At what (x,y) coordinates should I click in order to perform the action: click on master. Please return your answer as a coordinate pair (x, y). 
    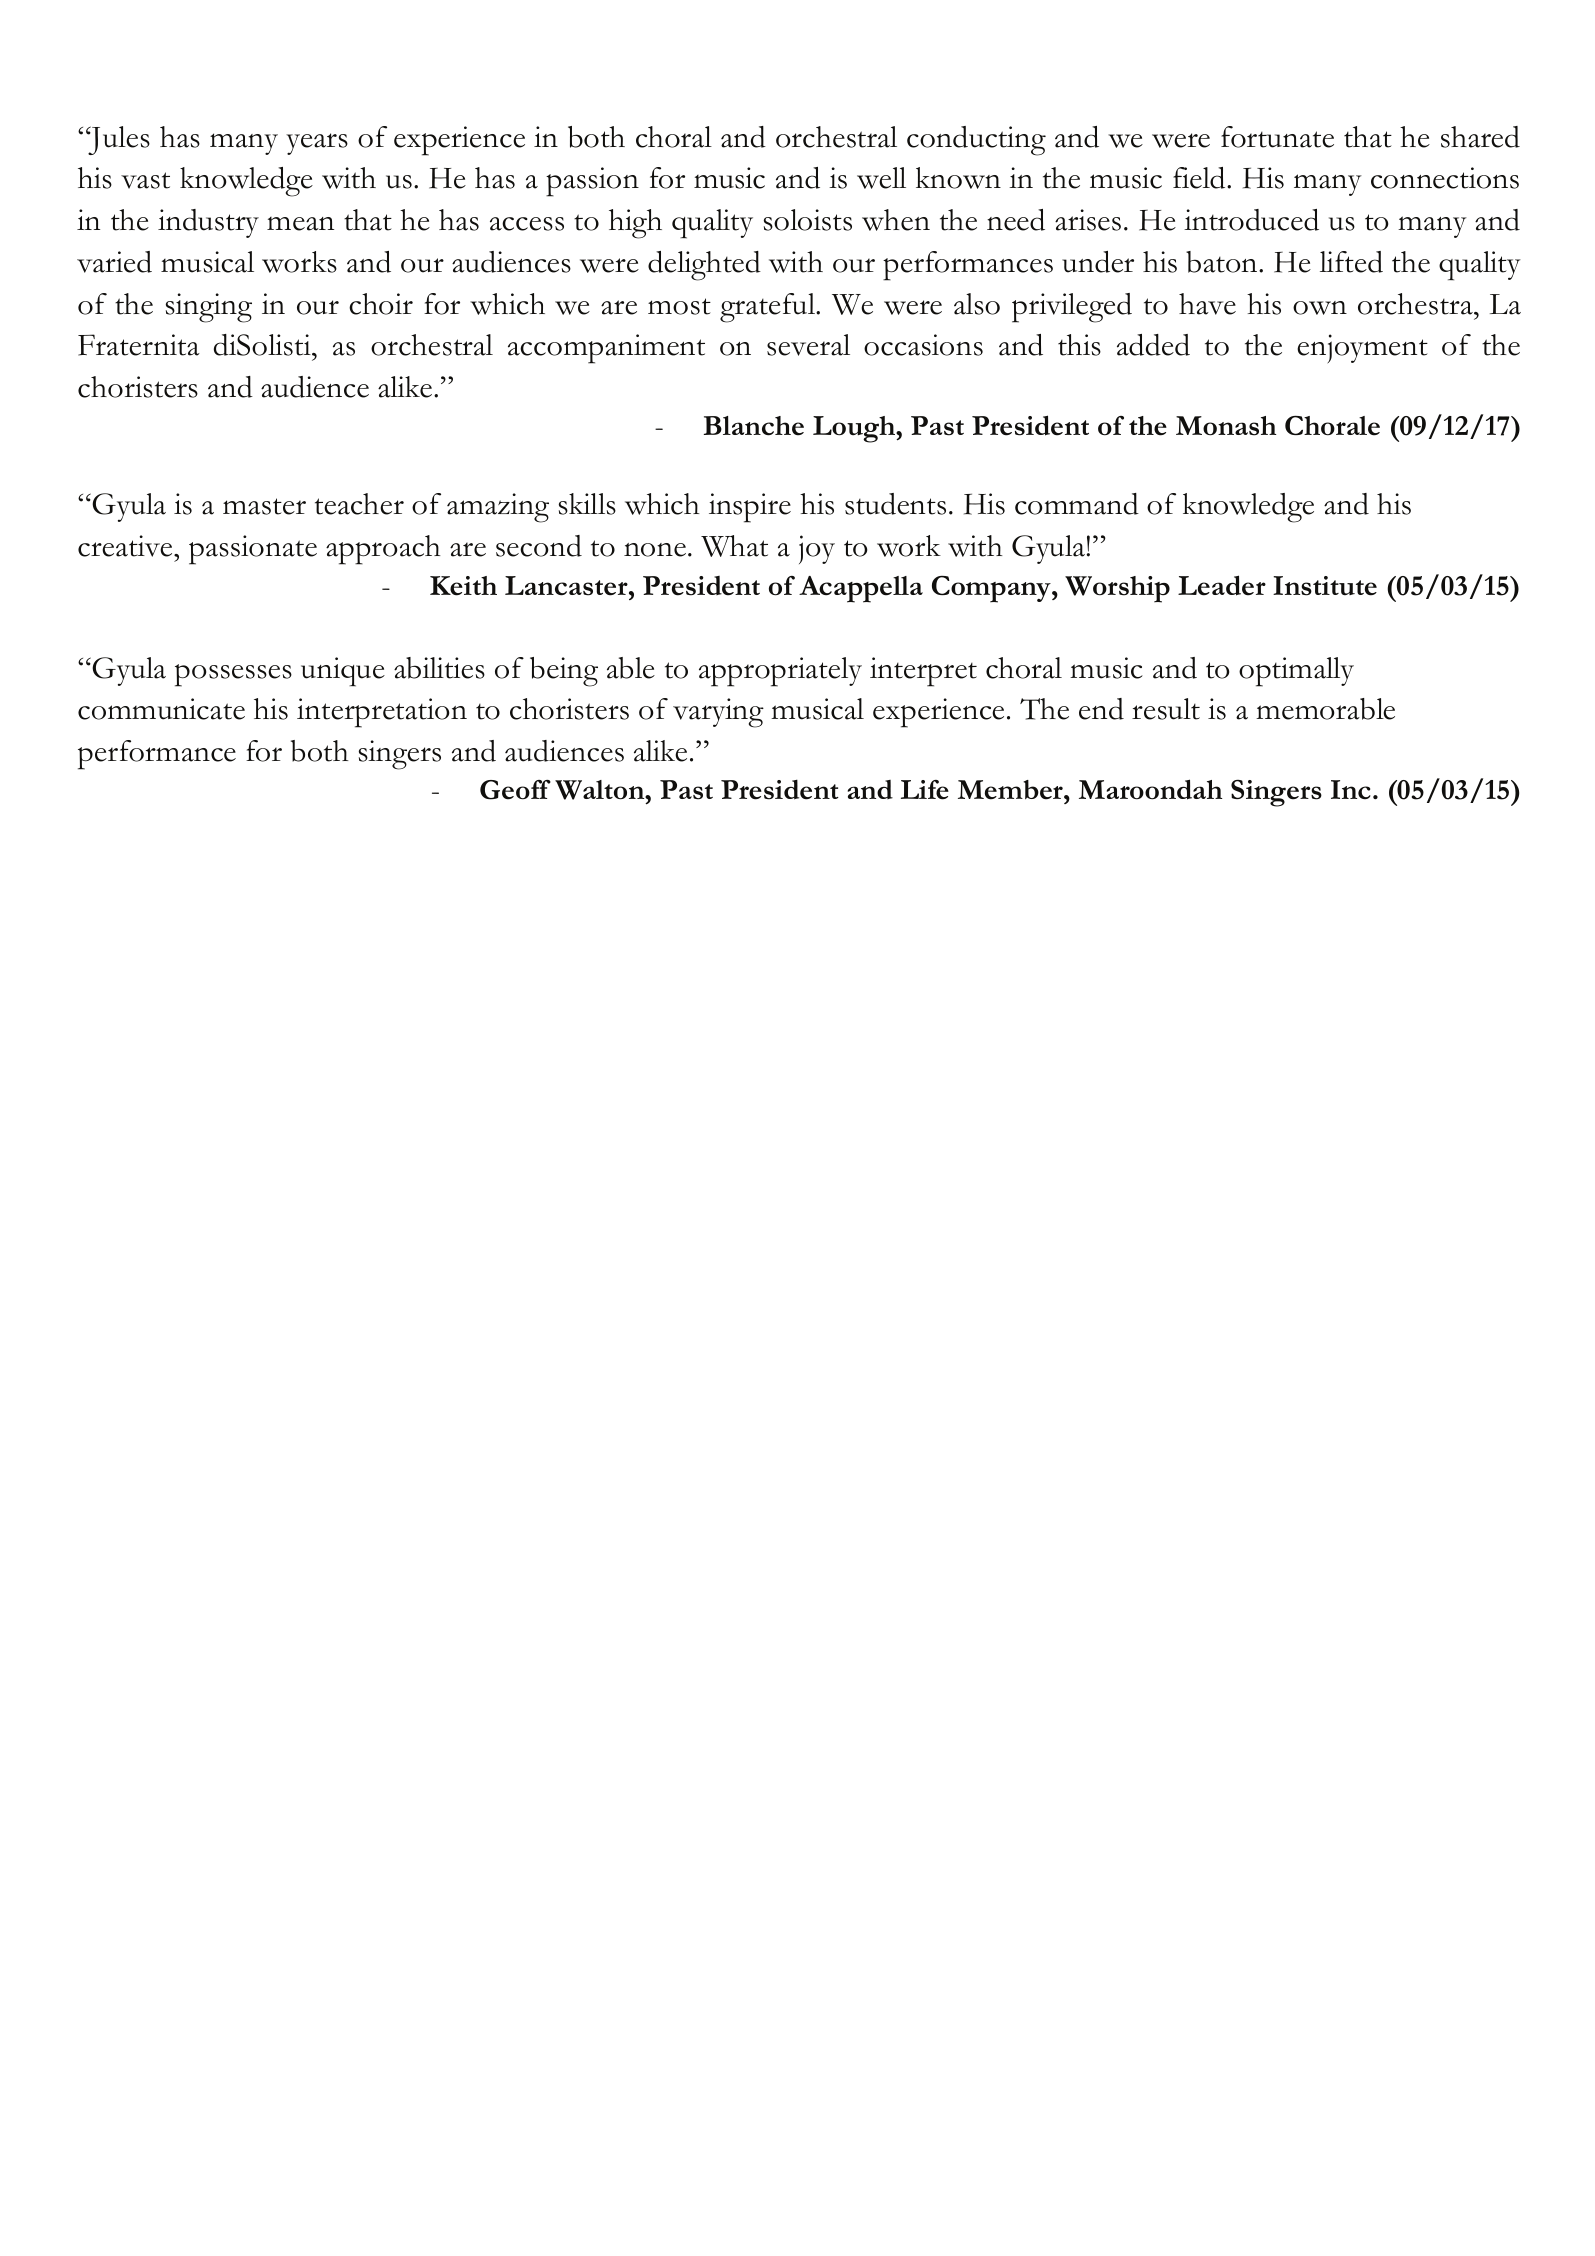
    Looking at the image, I should click on (264, 506).
